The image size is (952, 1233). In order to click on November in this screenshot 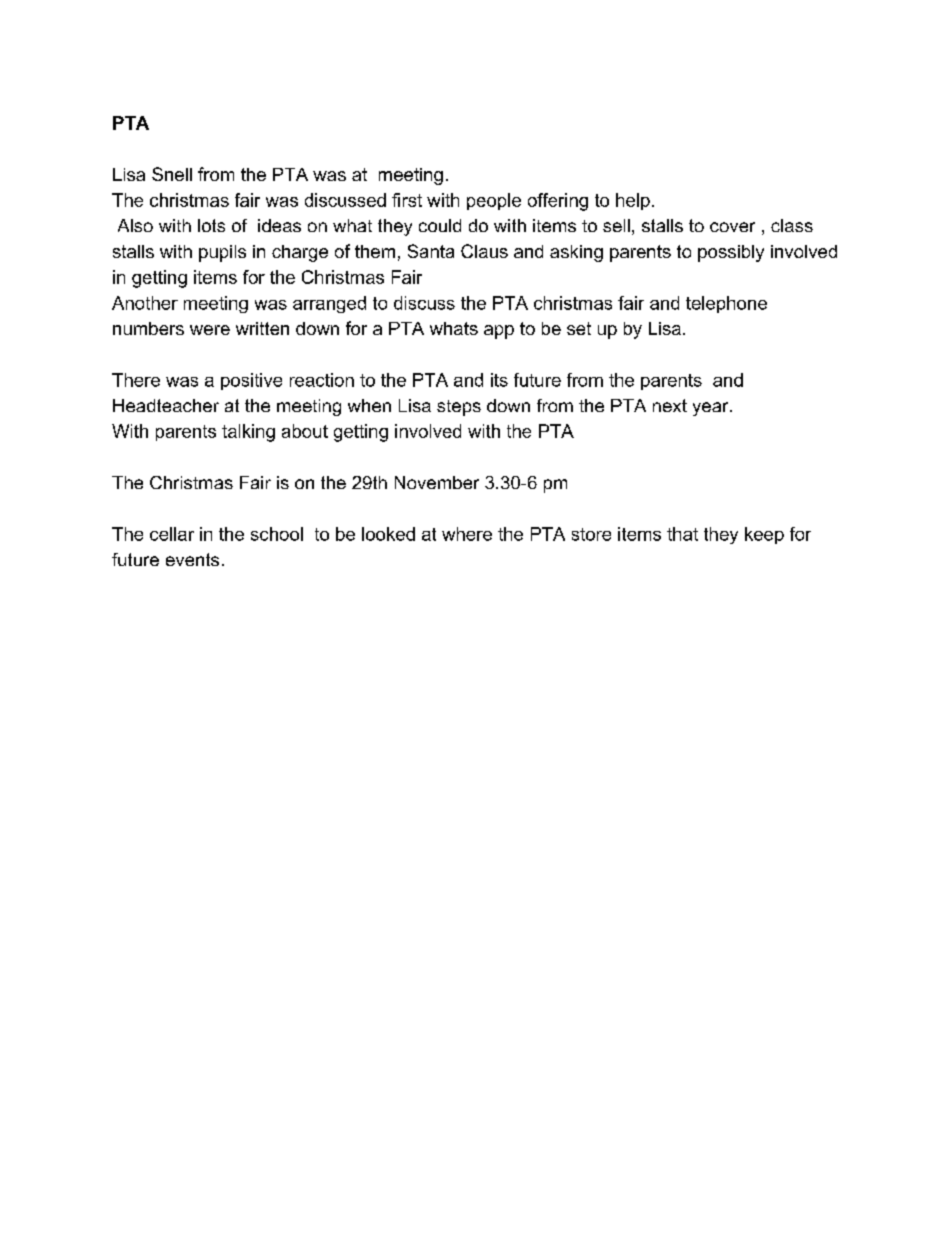, I will do `click(437, 482)`.
